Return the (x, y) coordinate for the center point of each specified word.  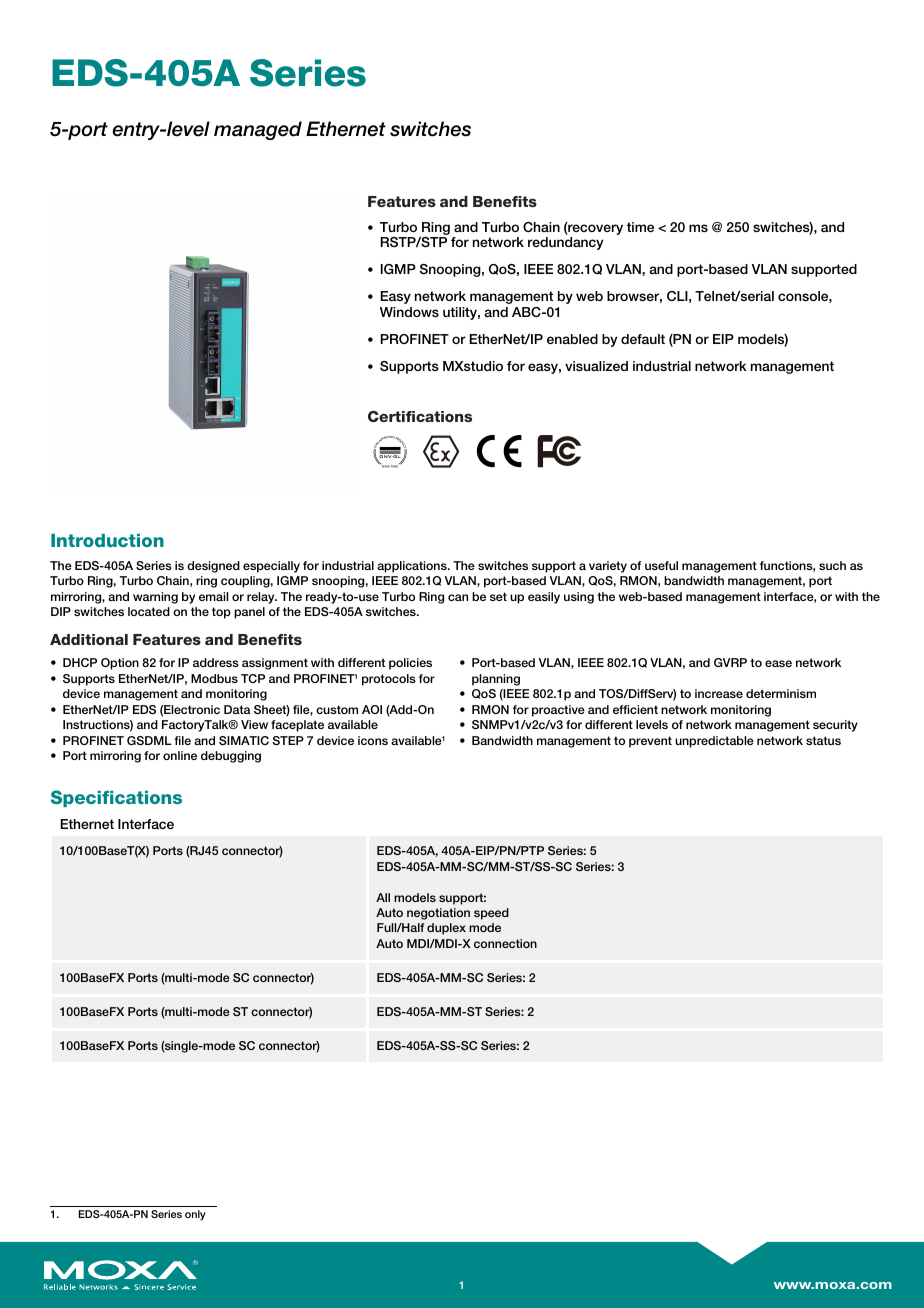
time (640, 227)
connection (505, 943)
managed (258, 130)
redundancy (565, 243)
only (195, 1215)
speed (491, 914)
